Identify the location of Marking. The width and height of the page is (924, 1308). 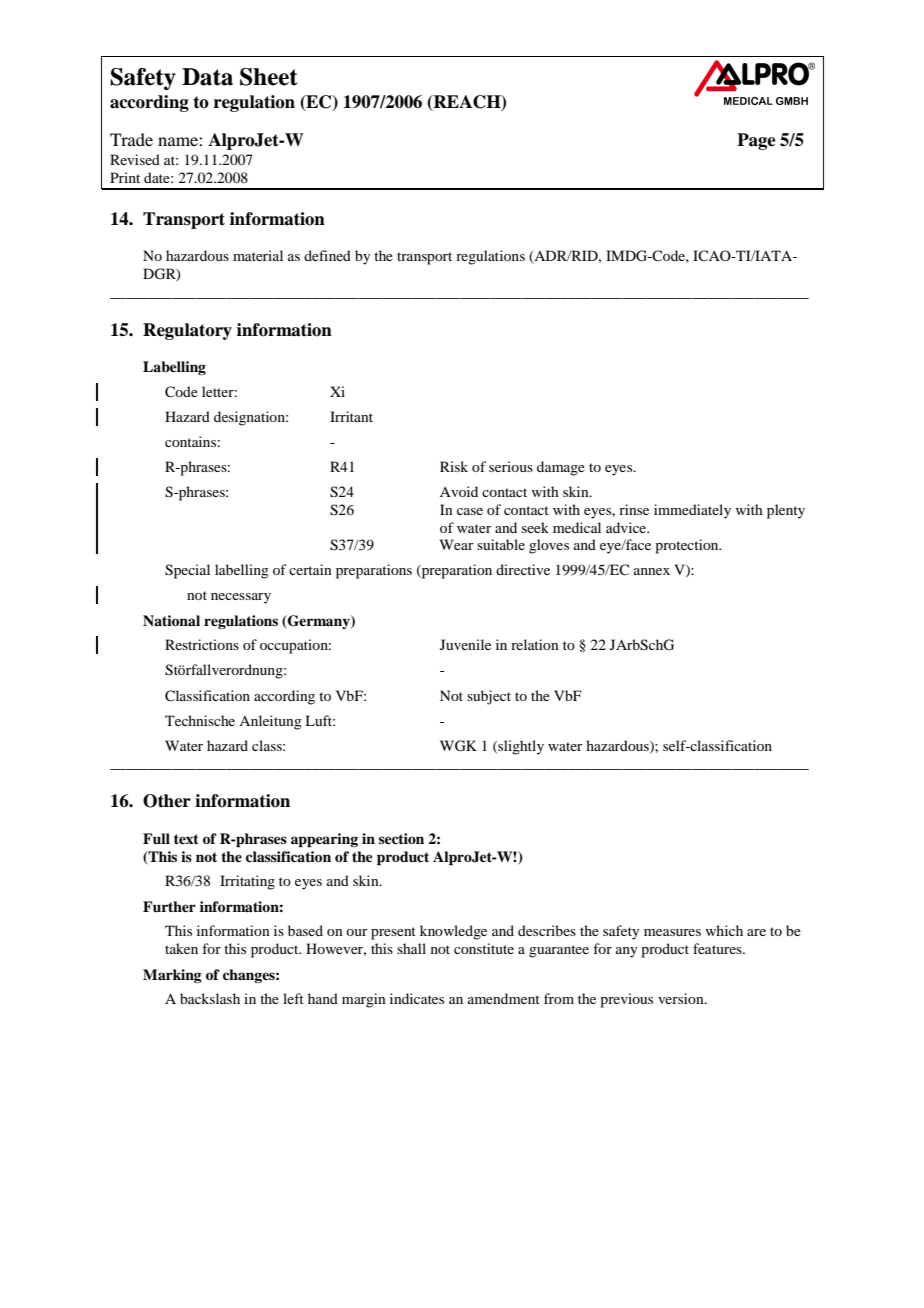
(172, 976).
